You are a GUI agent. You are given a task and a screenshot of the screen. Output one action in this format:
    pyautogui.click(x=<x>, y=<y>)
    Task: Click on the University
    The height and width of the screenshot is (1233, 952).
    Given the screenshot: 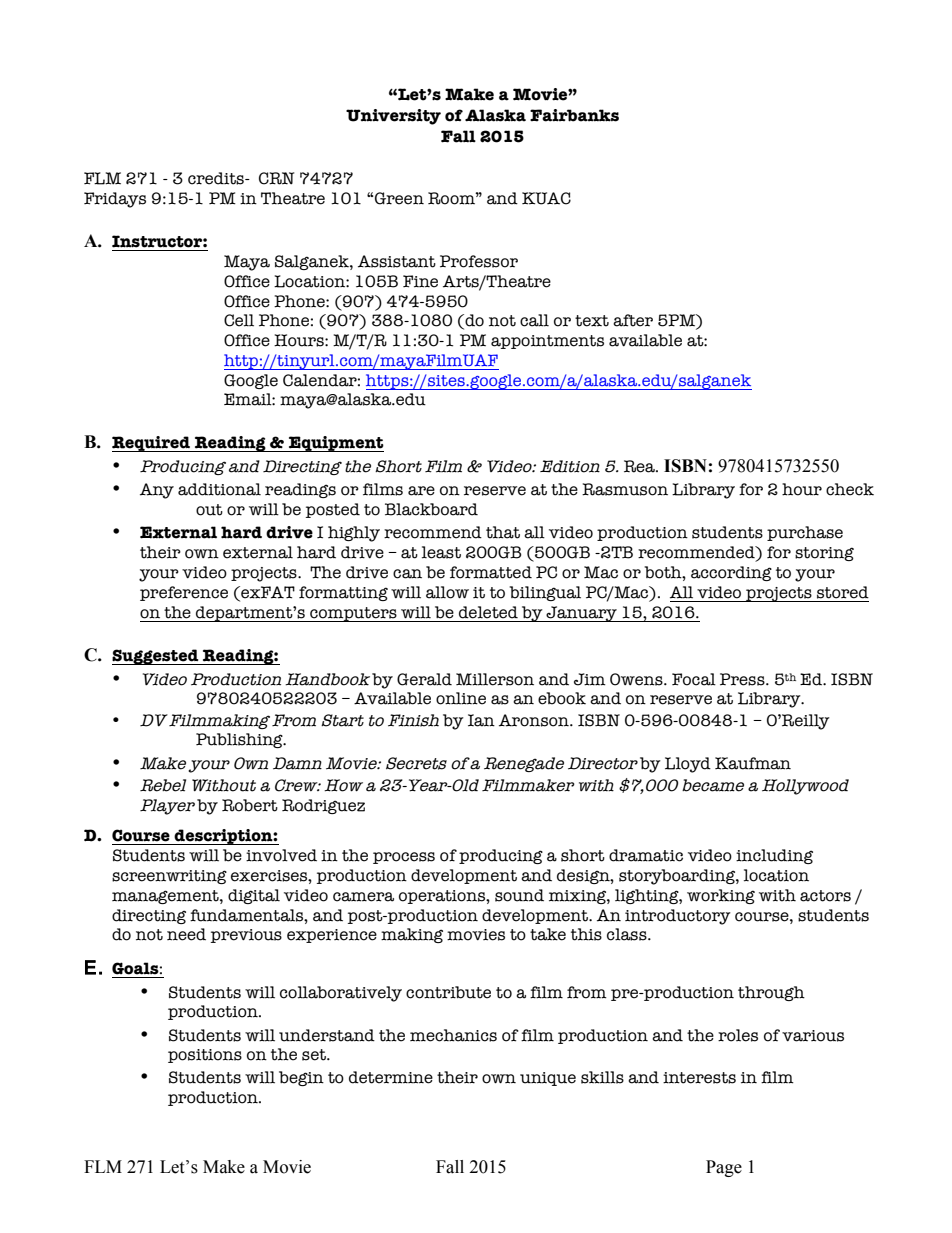 What is the action you would take?
    pyautogui.click(x=393, y=117)
